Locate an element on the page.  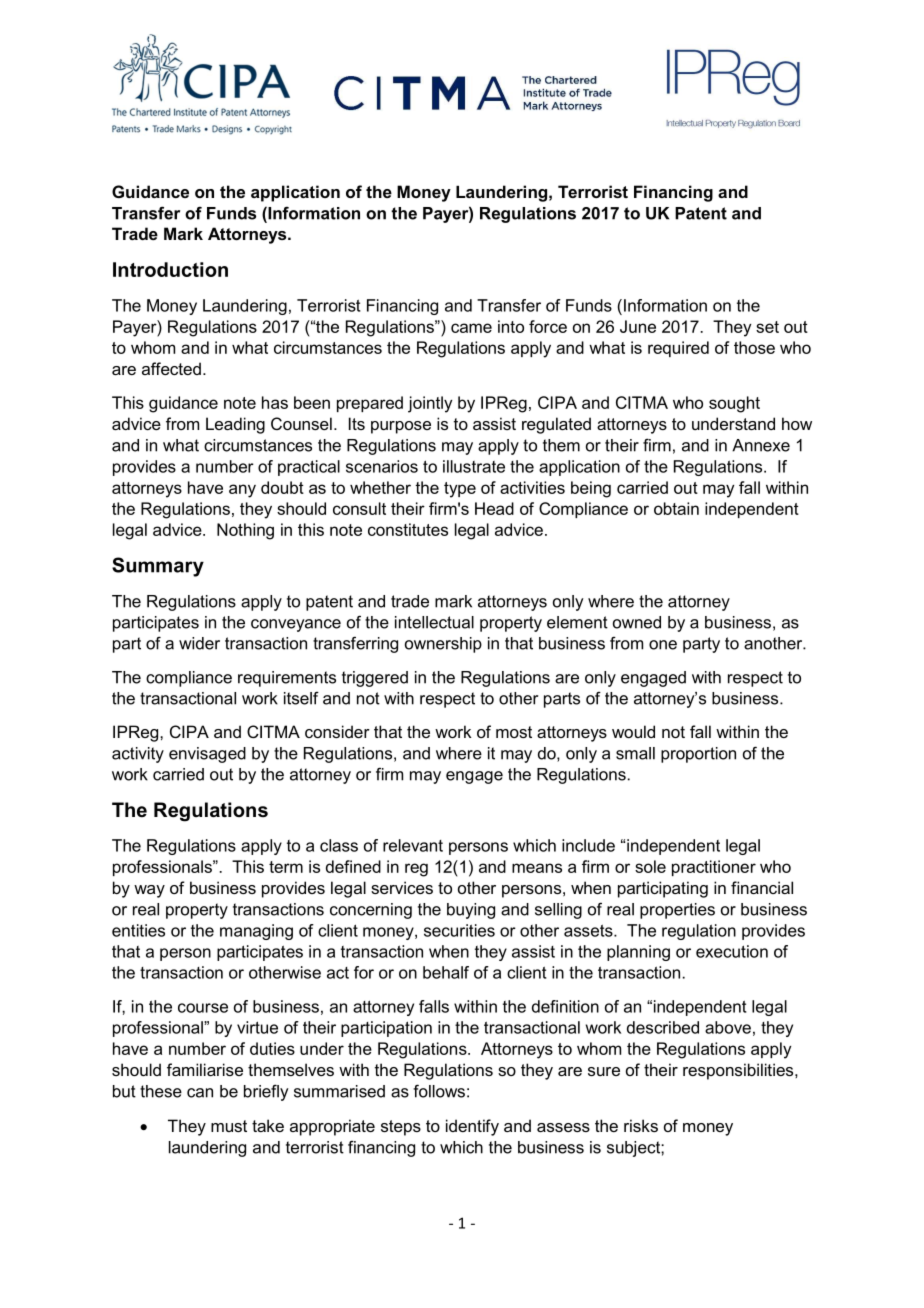
Annexe is located at coordinates (761, 445).
